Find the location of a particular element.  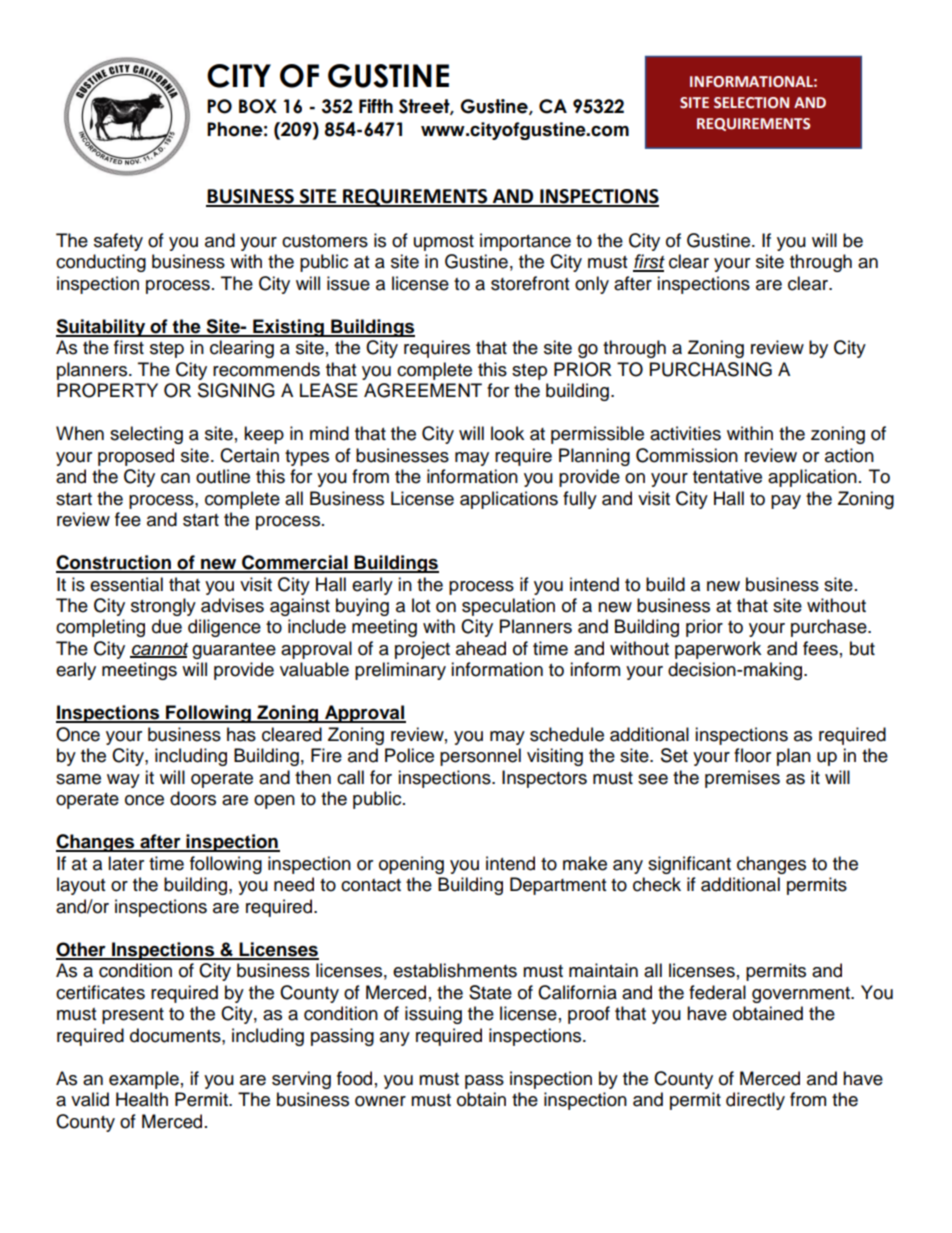

SELECTION is located at coordinates (751, 103).
